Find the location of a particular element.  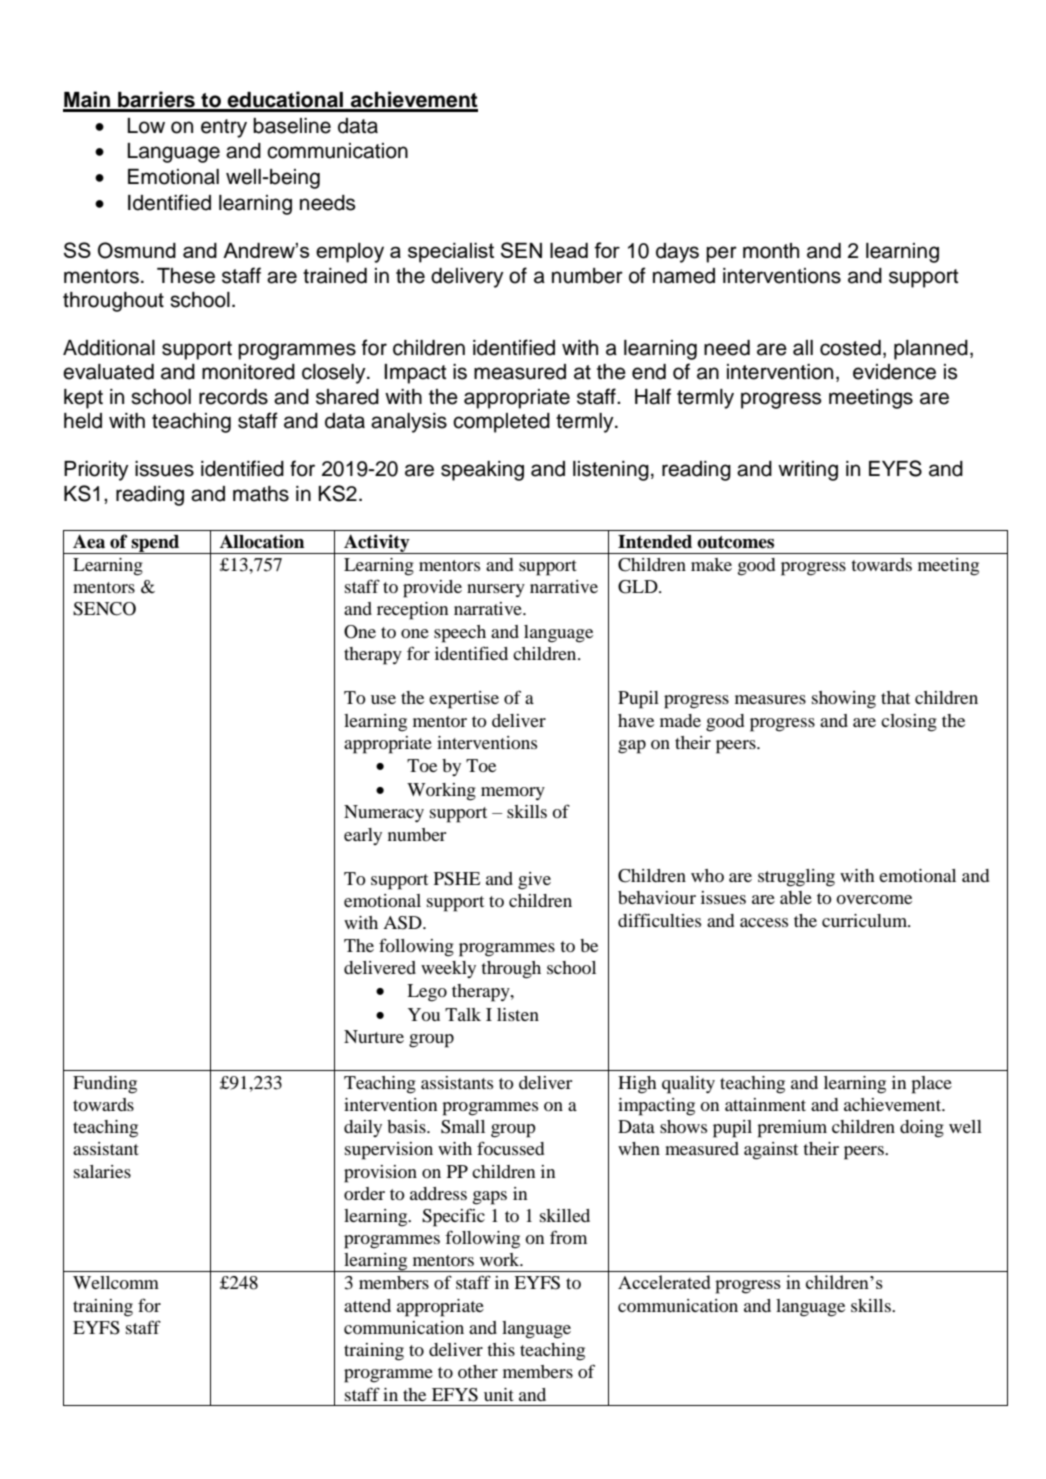

attend is located at coordinates (367, 1305).
